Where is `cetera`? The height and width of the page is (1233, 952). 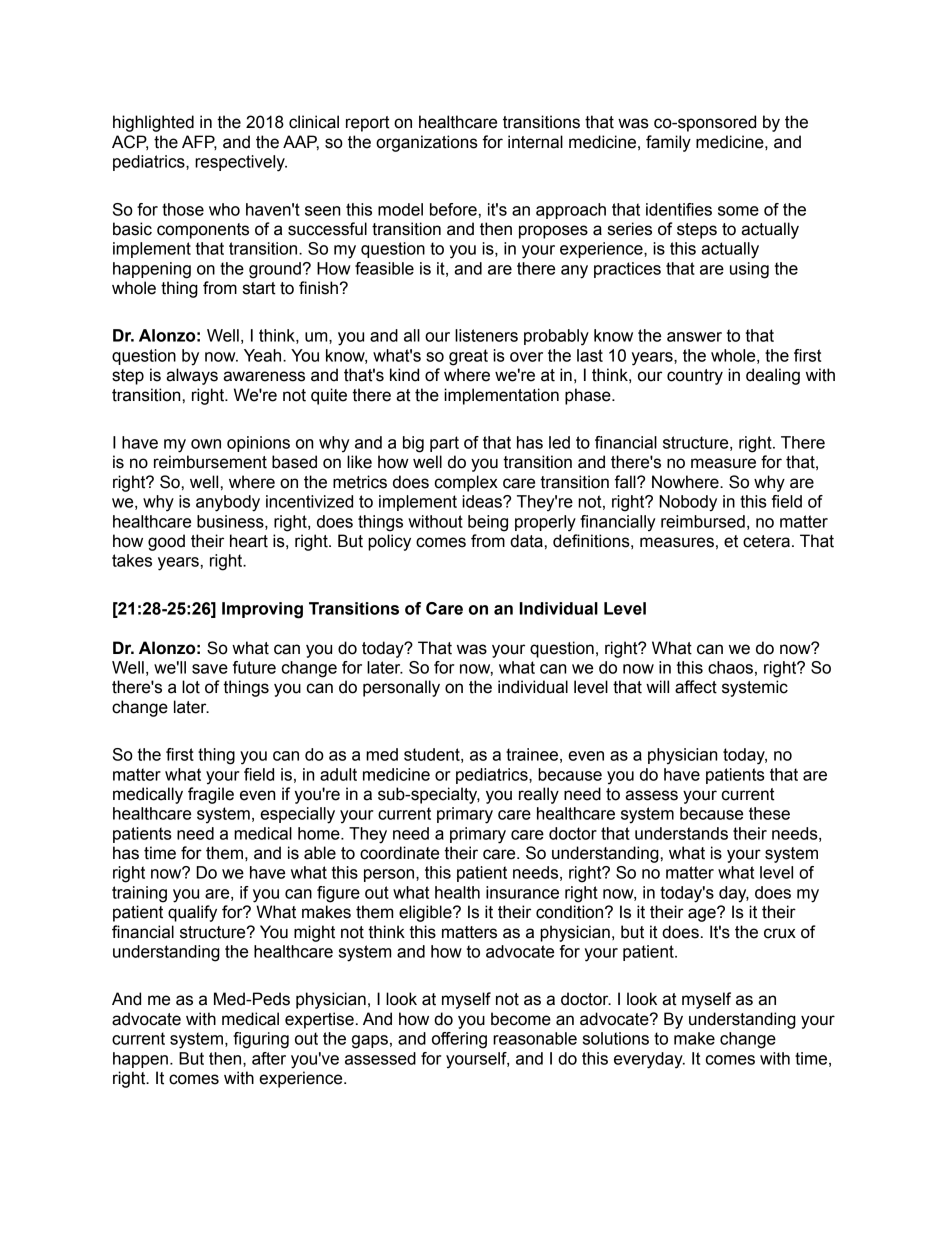 cetera is located at coordinates (766, 541).
